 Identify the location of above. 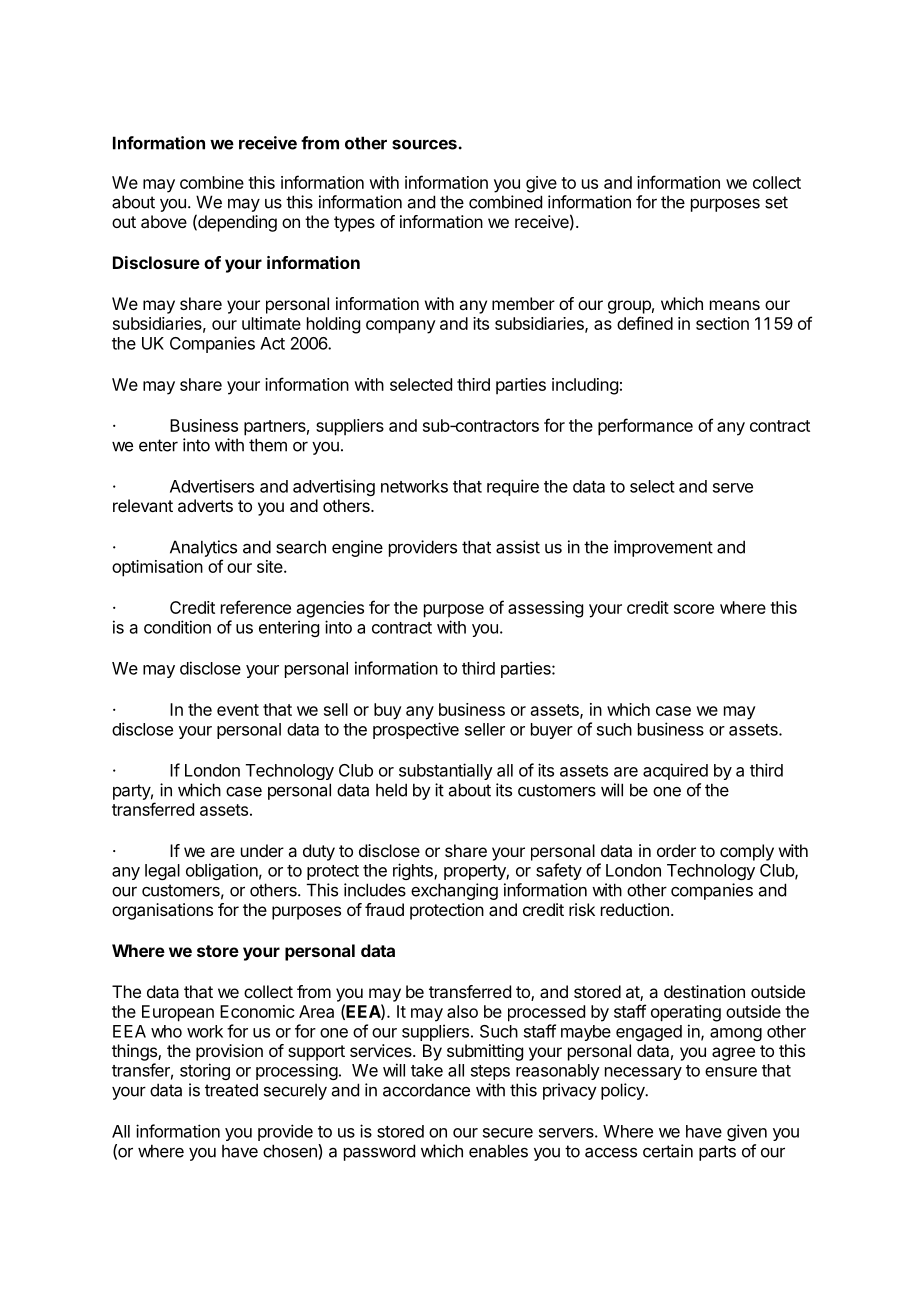
(164, 221).
